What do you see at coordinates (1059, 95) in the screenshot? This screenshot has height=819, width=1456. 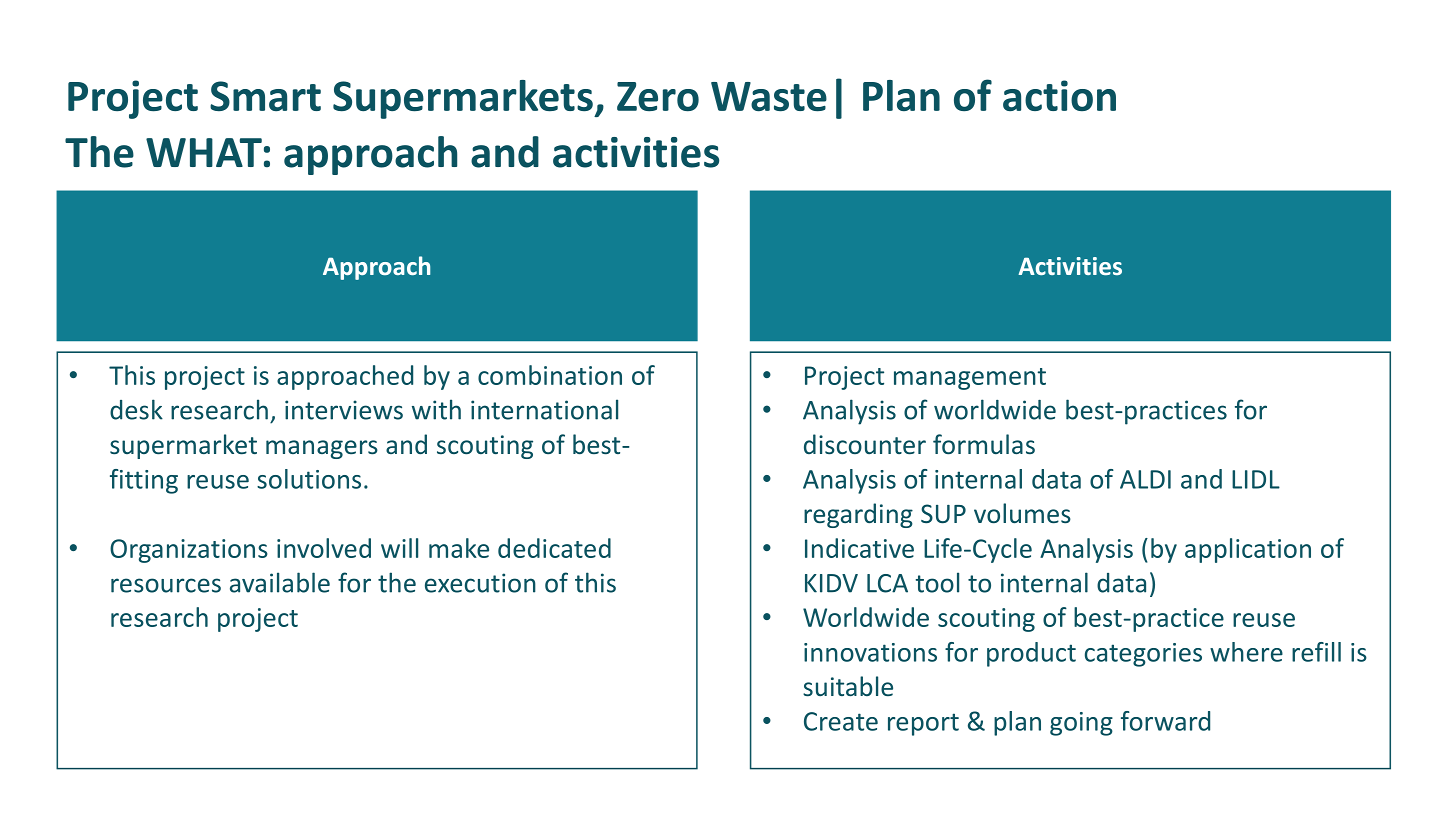 I see `action` at bounding box center [1059, 95].
